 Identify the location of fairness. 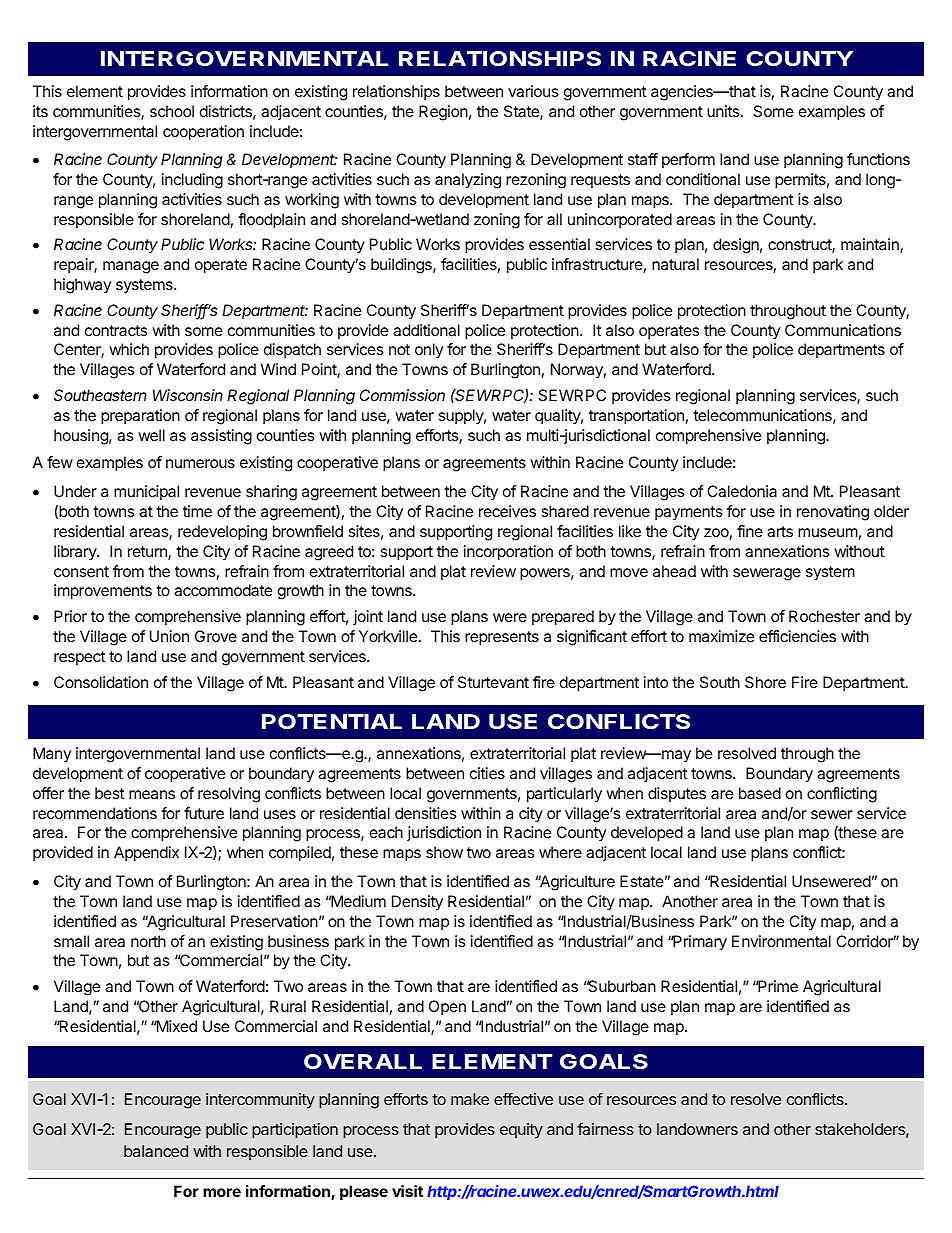
(605, 1129).
